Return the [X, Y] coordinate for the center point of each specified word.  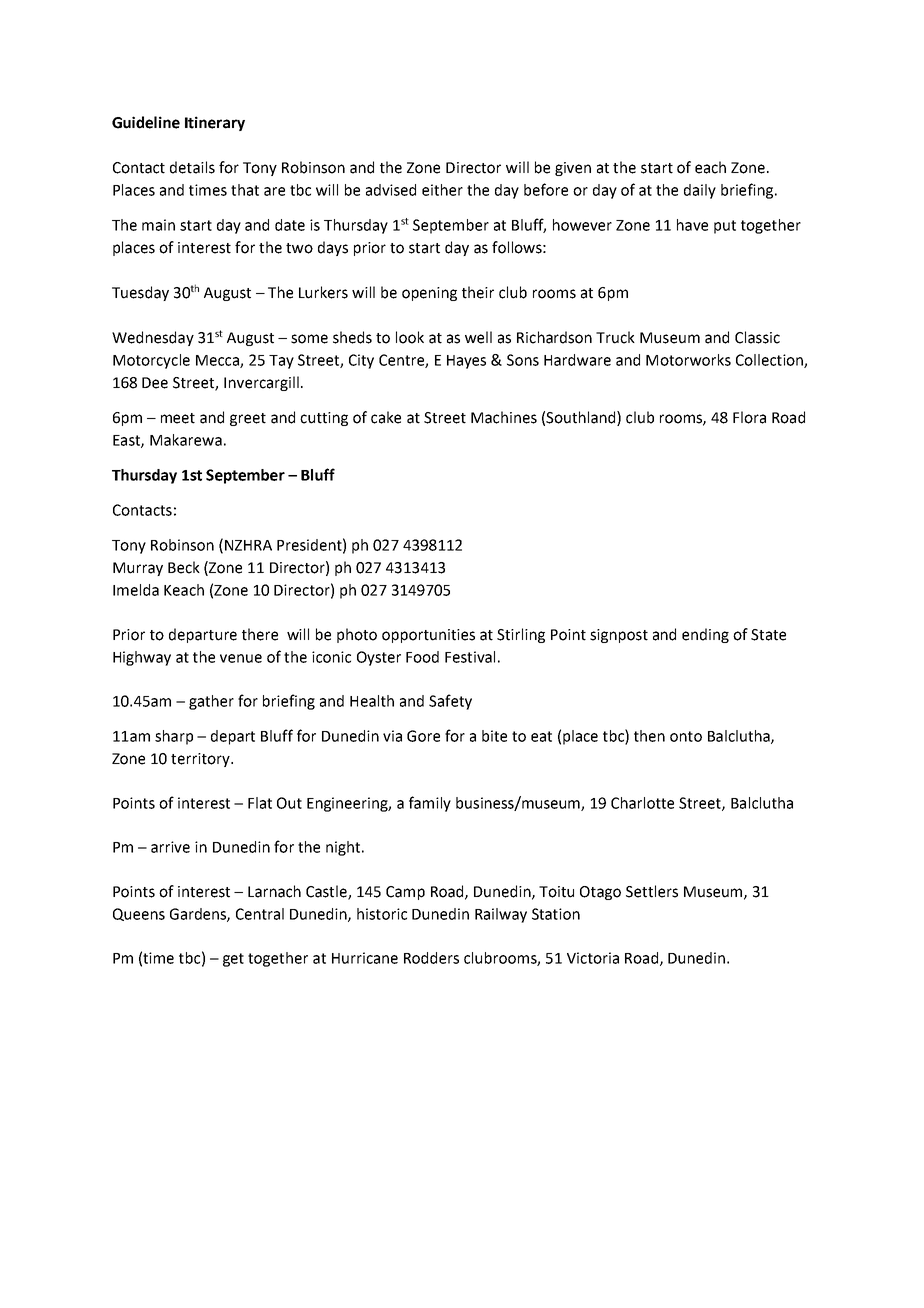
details [192, 167]
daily [700, 191]
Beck [184, 567]
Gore [423, 736]
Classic [757, 337]
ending [705, 635]
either [442, 190]
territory [201, 760]
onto [686, 736]
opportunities [428, 636]
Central [260, 914]
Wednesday [153, 338]
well [478, 337]
